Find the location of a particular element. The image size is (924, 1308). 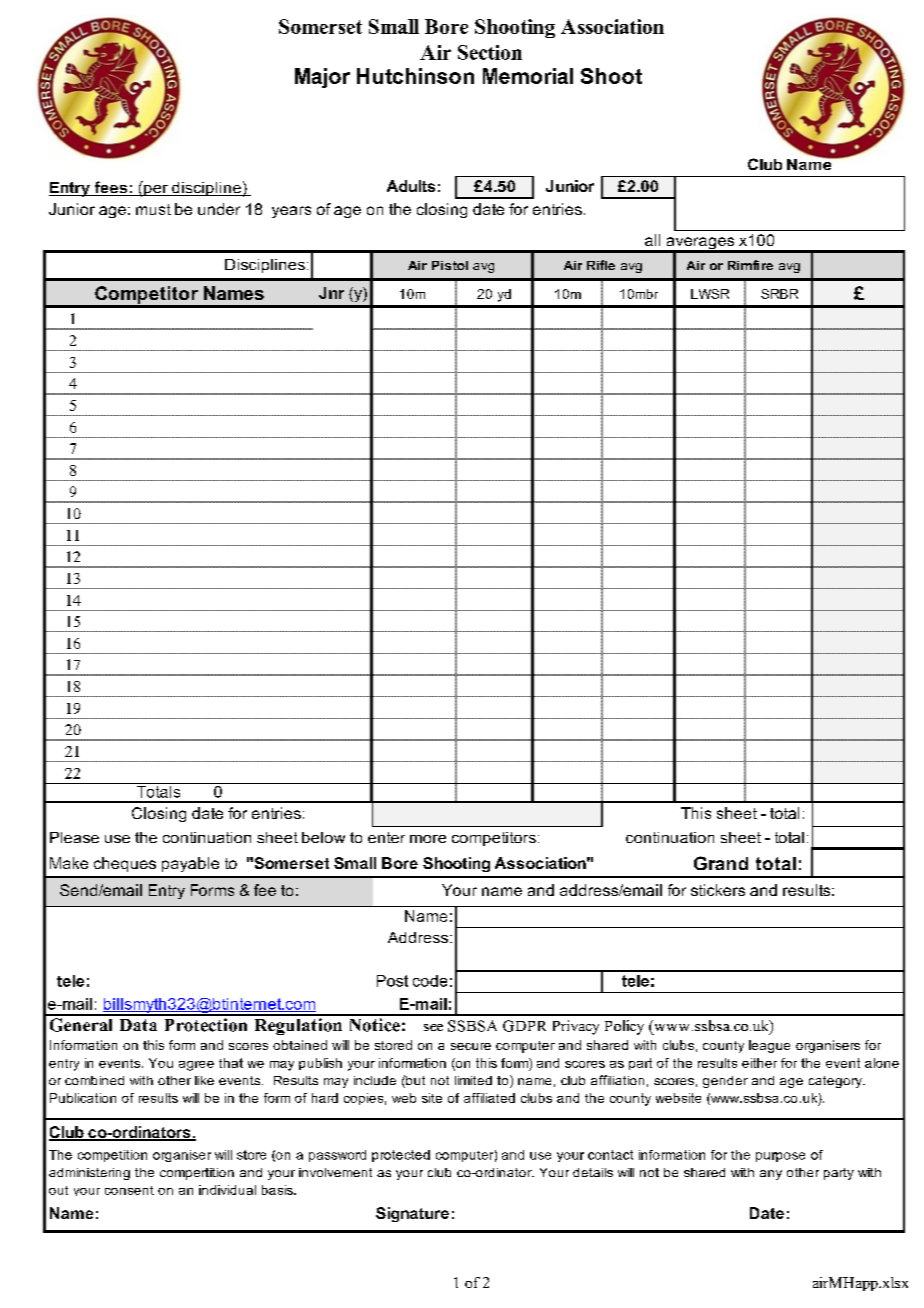

fees is located at coordinates (111, 188).
